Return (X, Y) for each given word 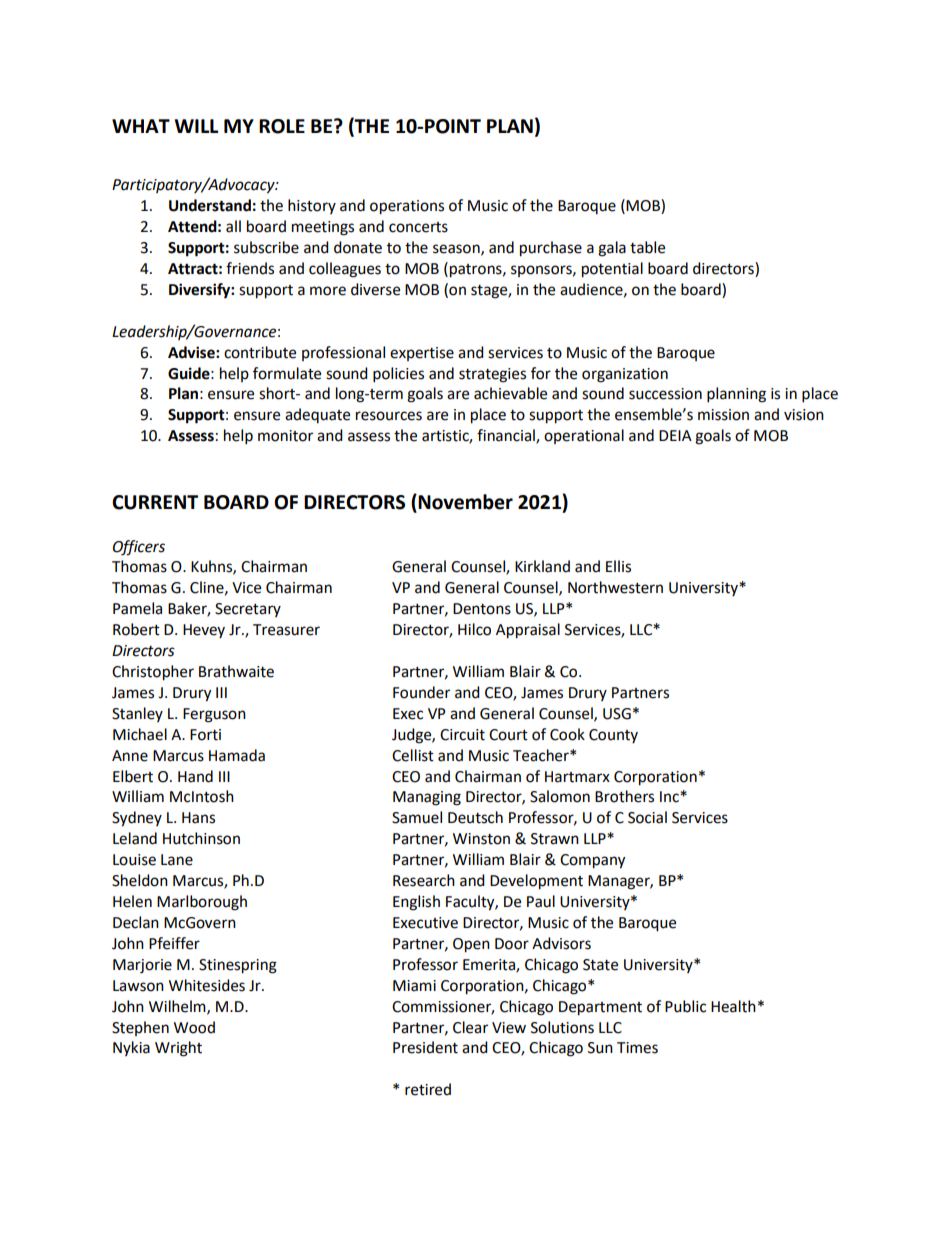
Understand (210, 205)
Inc (670, 797)
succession (665, 394)
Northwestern (615, 587)
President (425, 1047)
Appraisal (528, 631)
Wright (178, 1049)
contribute (260, 352)
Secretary (248, 610)
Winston (481, 839)
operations (407, 207)
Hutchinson (201, 838)
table (647, 247)
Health (733, 1006)
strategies (492, 375)
